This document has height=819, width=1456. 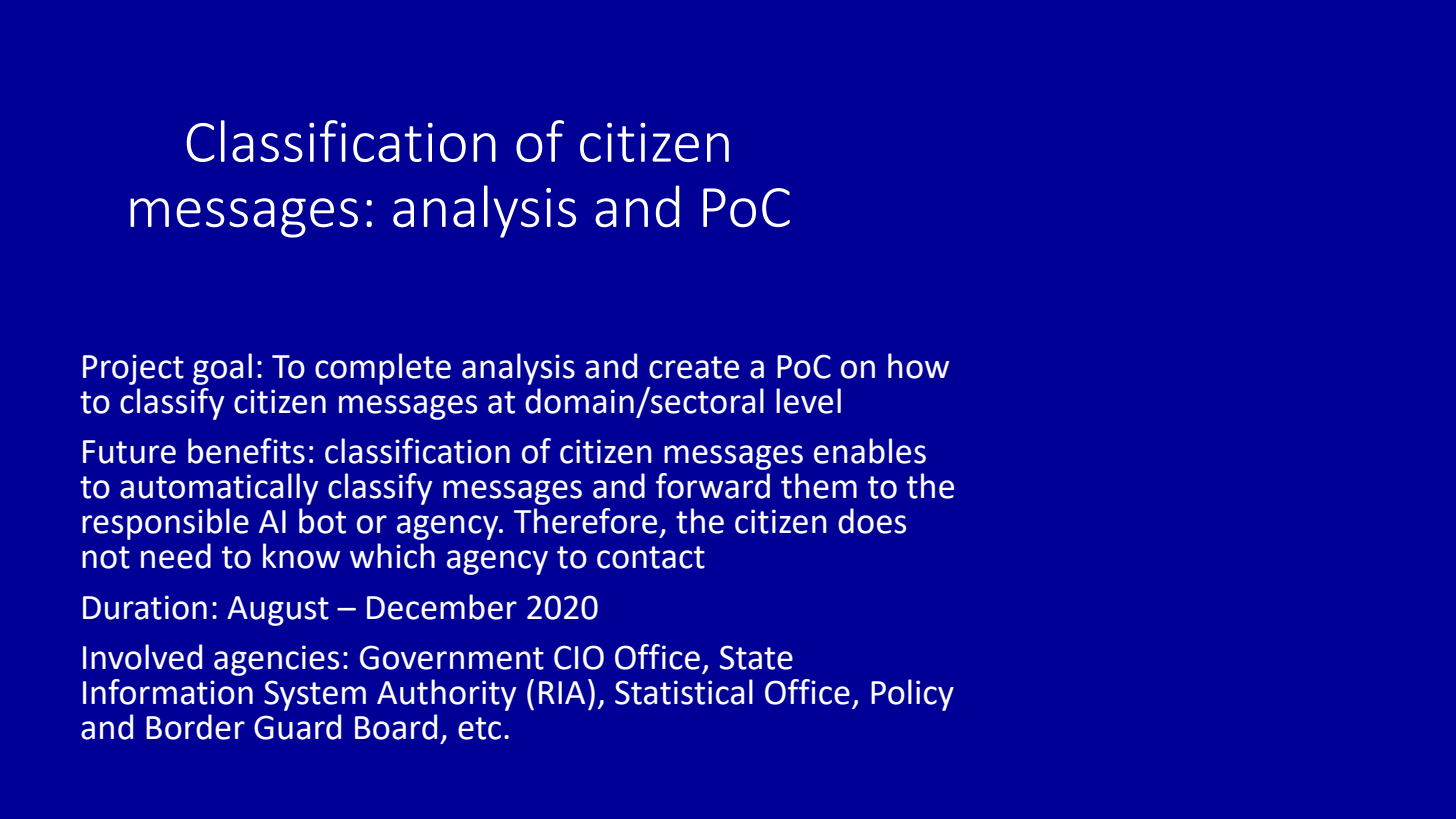 I want to click on does, so click(x=872, y=521).
